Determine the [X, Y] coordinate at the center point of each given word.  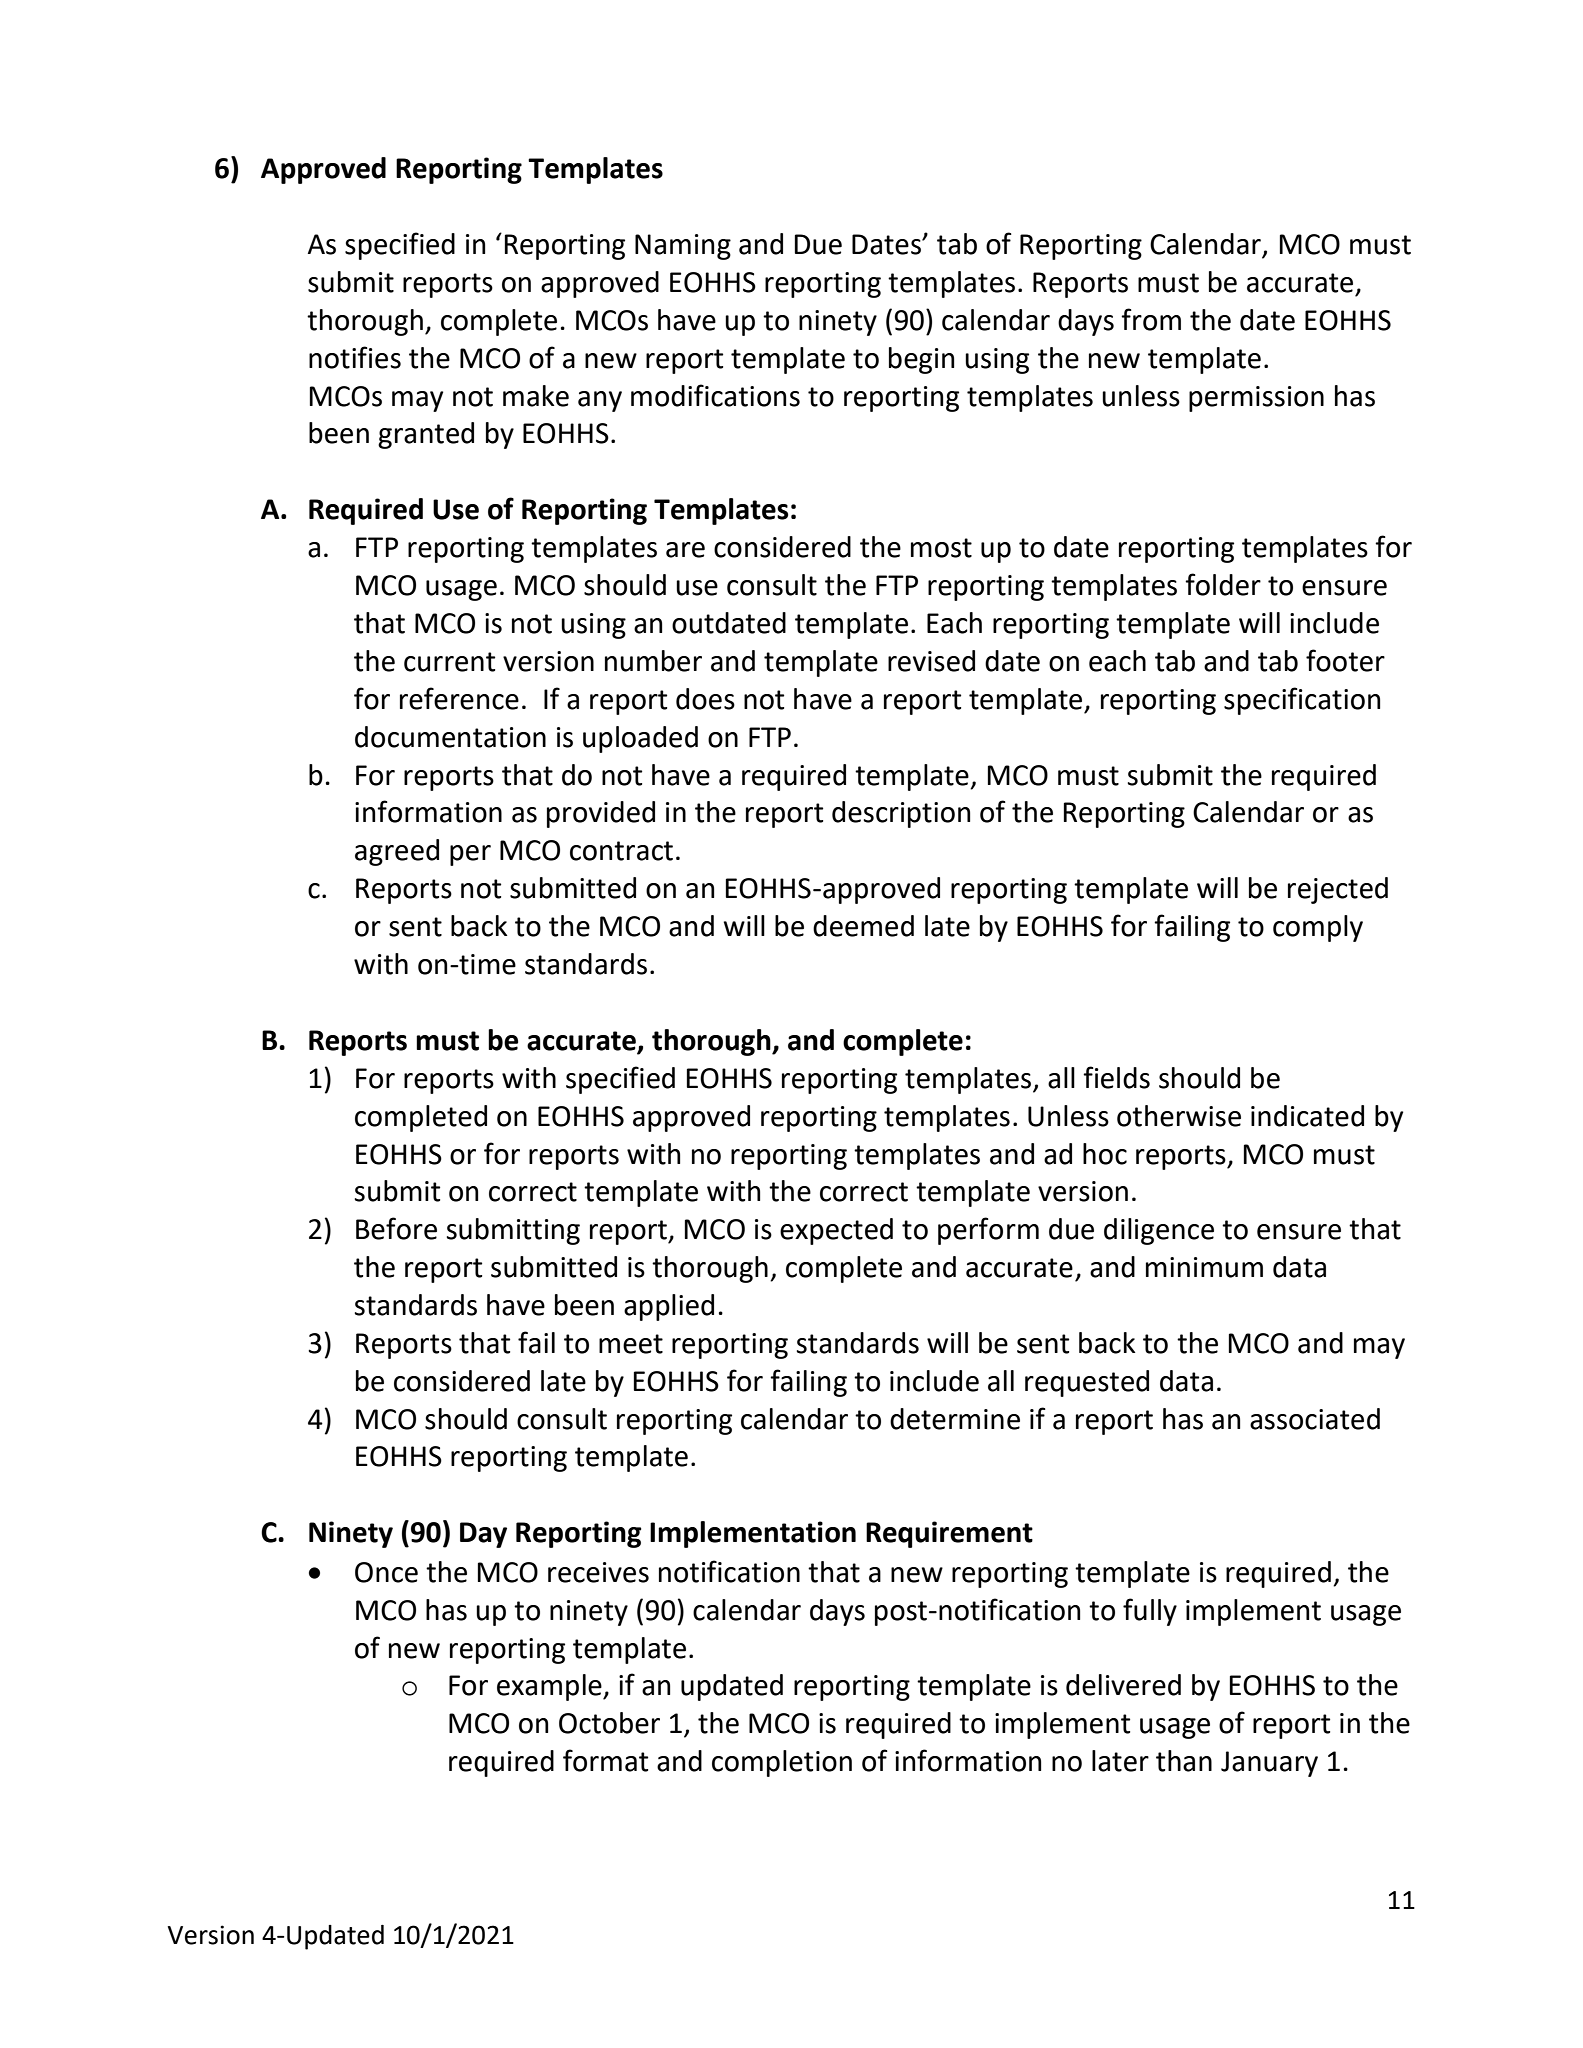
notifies [355, 357]
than [1184, 1761]
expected [836, 1231]
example [550, 1687]
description [901, 814]
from [1151, 319]
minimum [1204, 1267]
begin [921, 360]
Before [396, 1228]
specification [1302, 701]
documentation [450, 737]
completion [782, 1763]
